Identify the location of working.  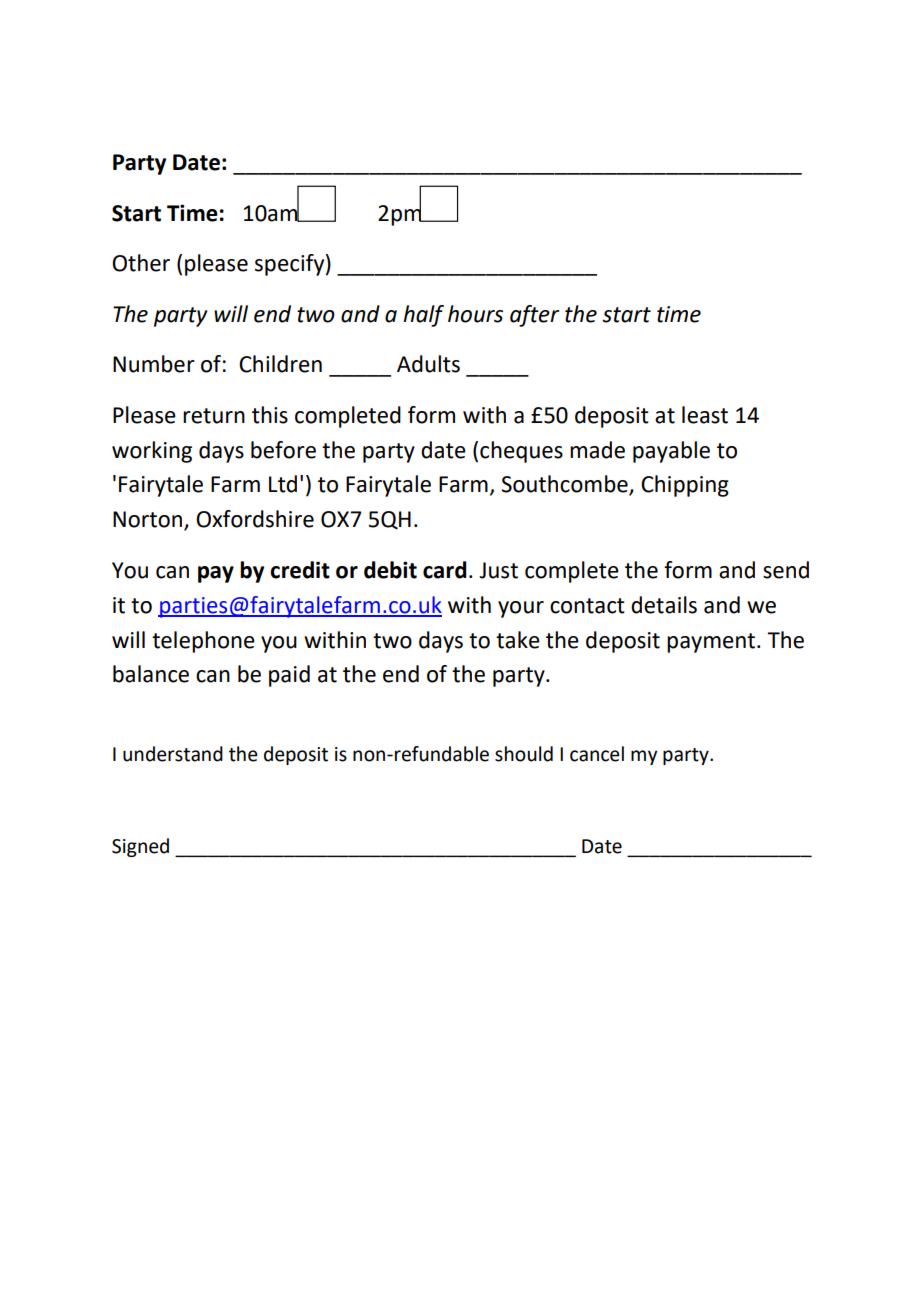
(152, 452).
